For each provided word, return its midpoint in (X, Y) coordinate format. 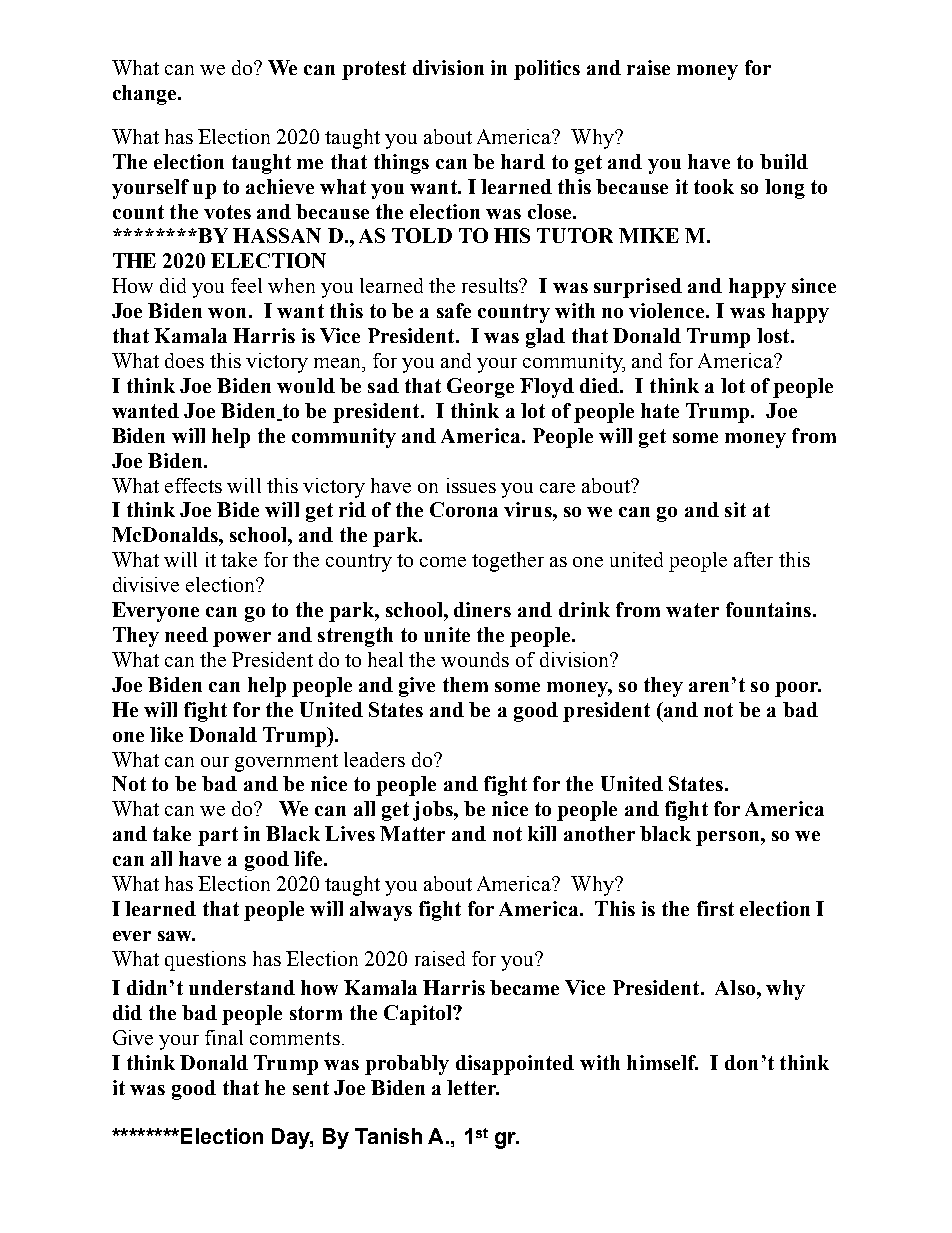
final (224, 1037)
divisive (146, 584)
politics (547, 70)
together (508, 562)
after (753, 559)
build (784, 161)
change (146, 95)
